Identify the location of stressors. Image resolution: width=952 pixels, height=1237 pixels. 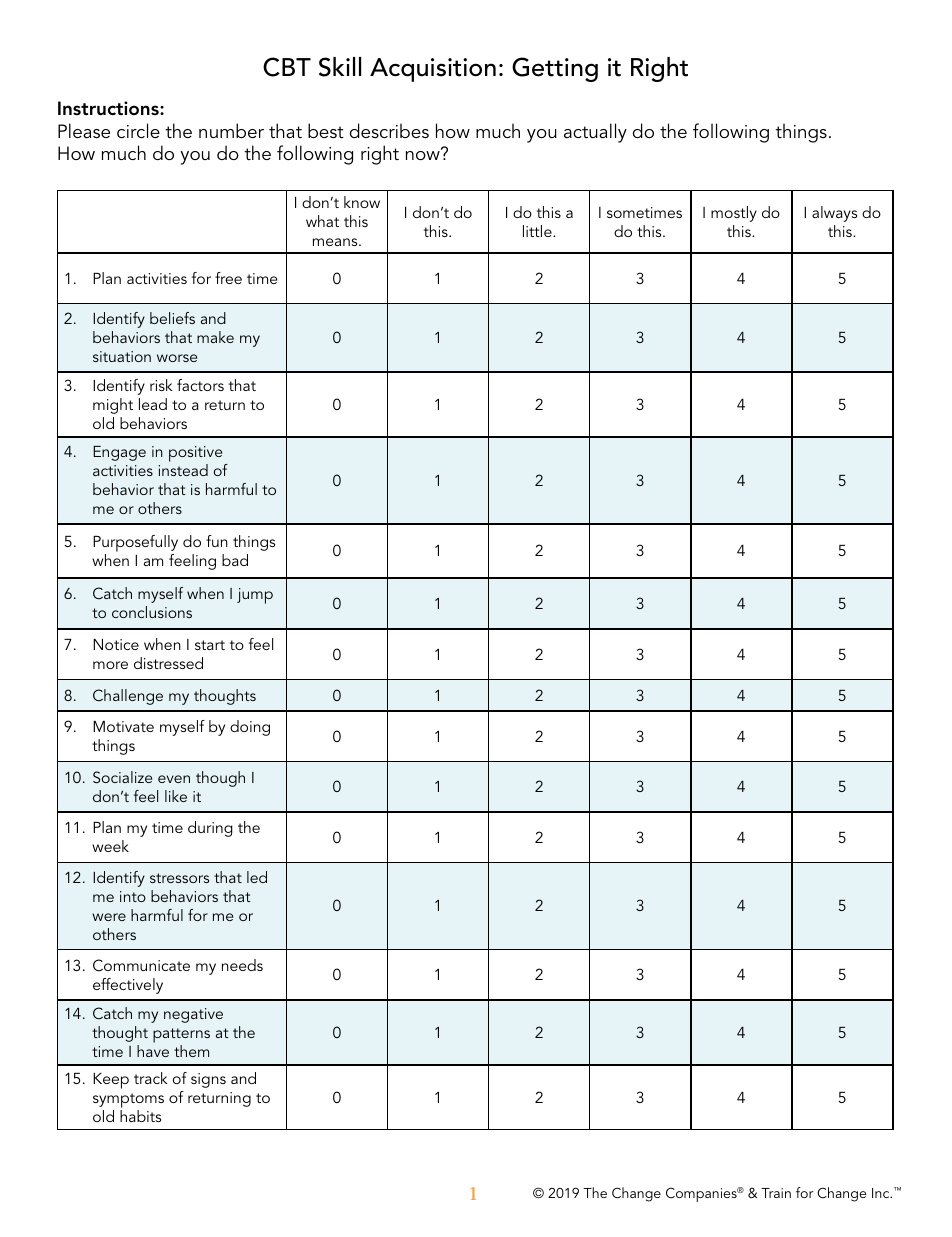
(179, 878).
